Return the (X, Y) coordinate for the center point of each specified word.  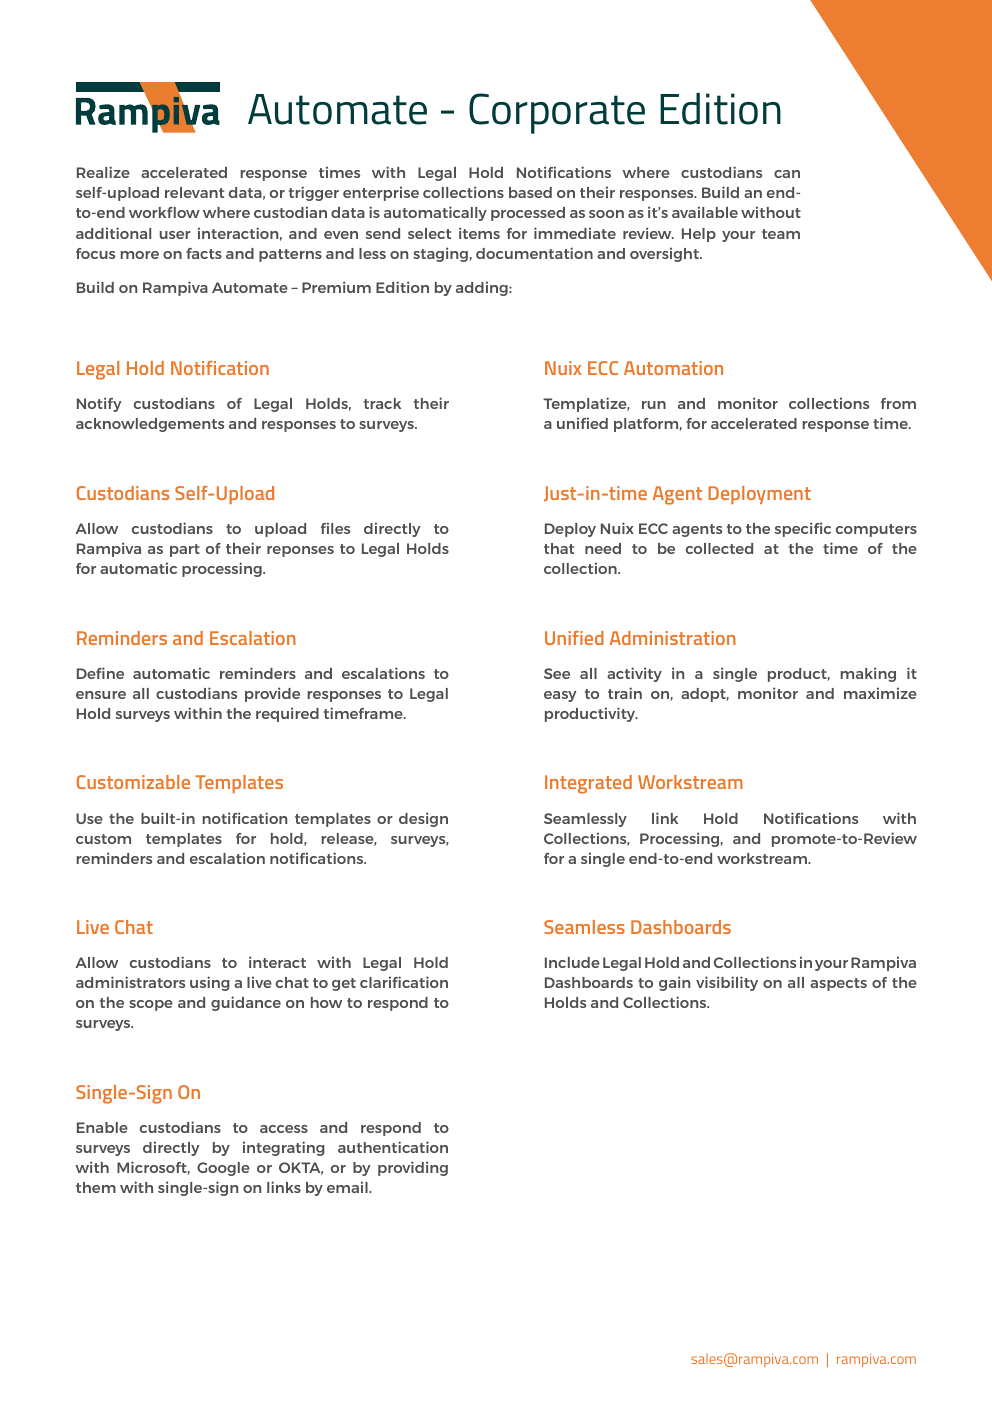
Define (100, 673)
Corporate (557, 113)
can (787, 174)
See (557, 673)
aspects (838, 984)
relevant (194, 192)
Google (223, 1169)
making (868, 674)
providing (413, 1168)
